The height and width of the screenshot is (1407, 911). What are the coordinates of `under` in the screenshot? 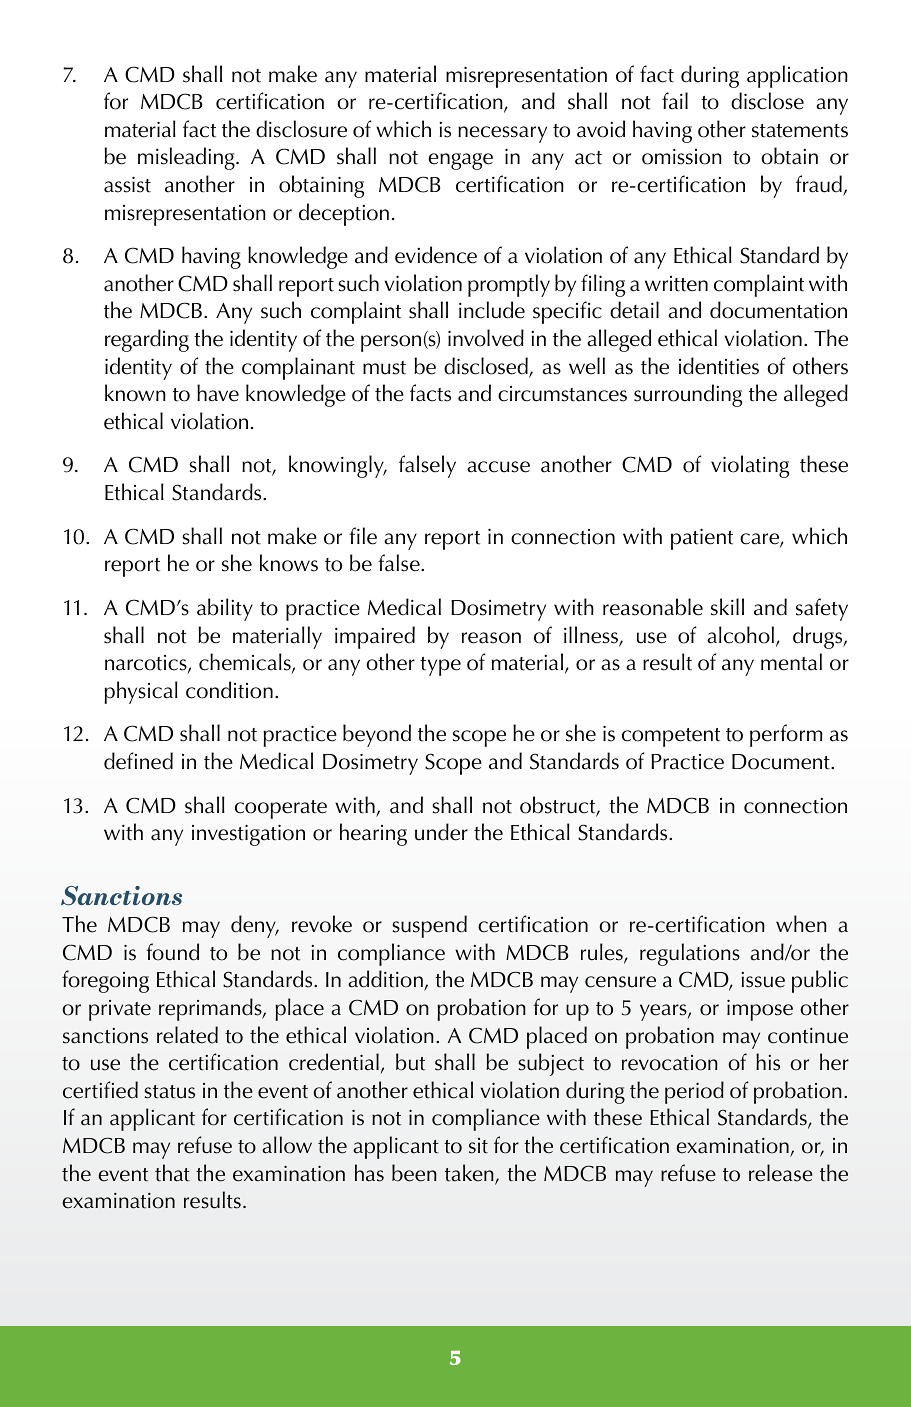 It's located at (441, 832).
